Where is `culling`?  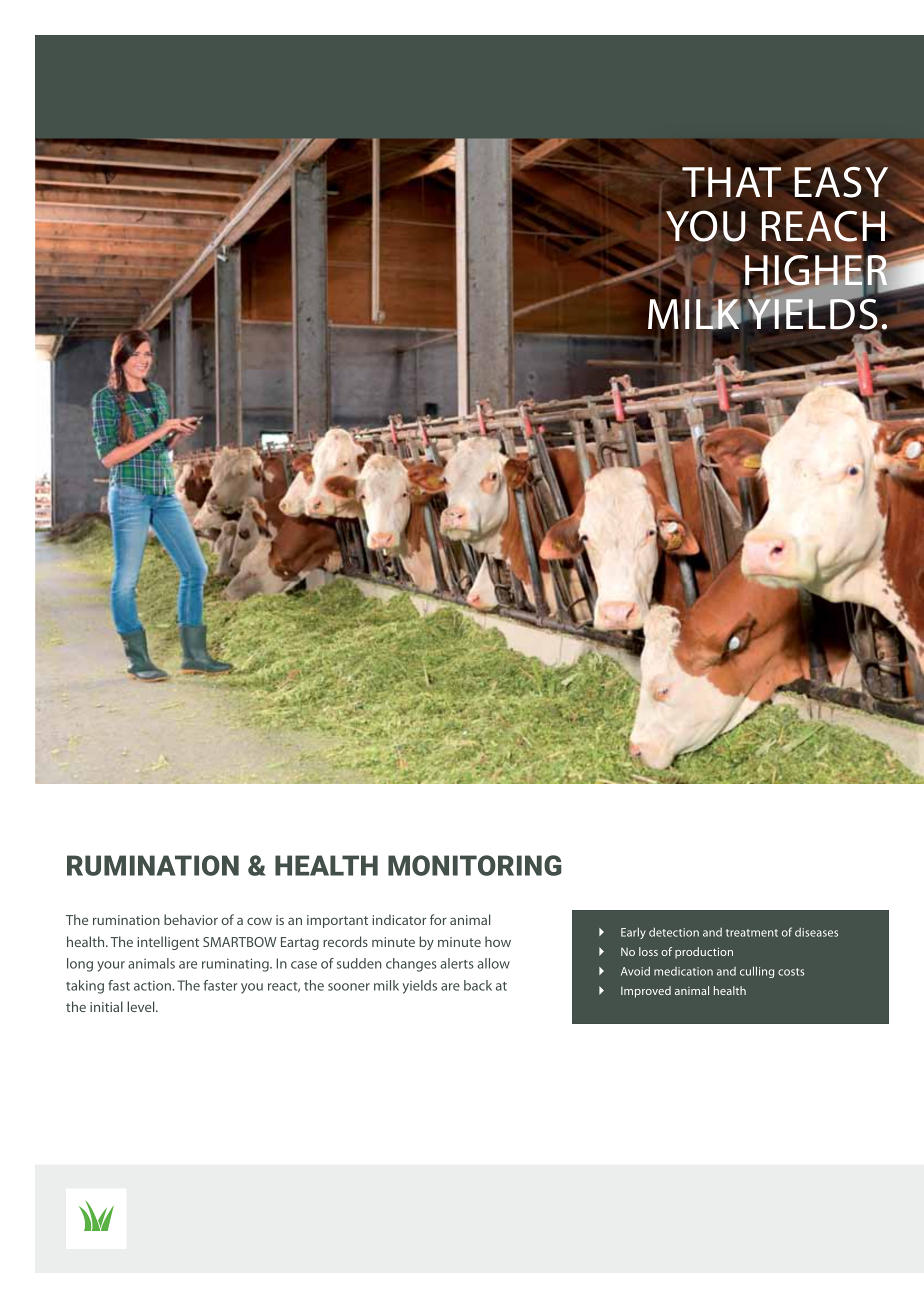 culling is located at coordinates (757, 972).
